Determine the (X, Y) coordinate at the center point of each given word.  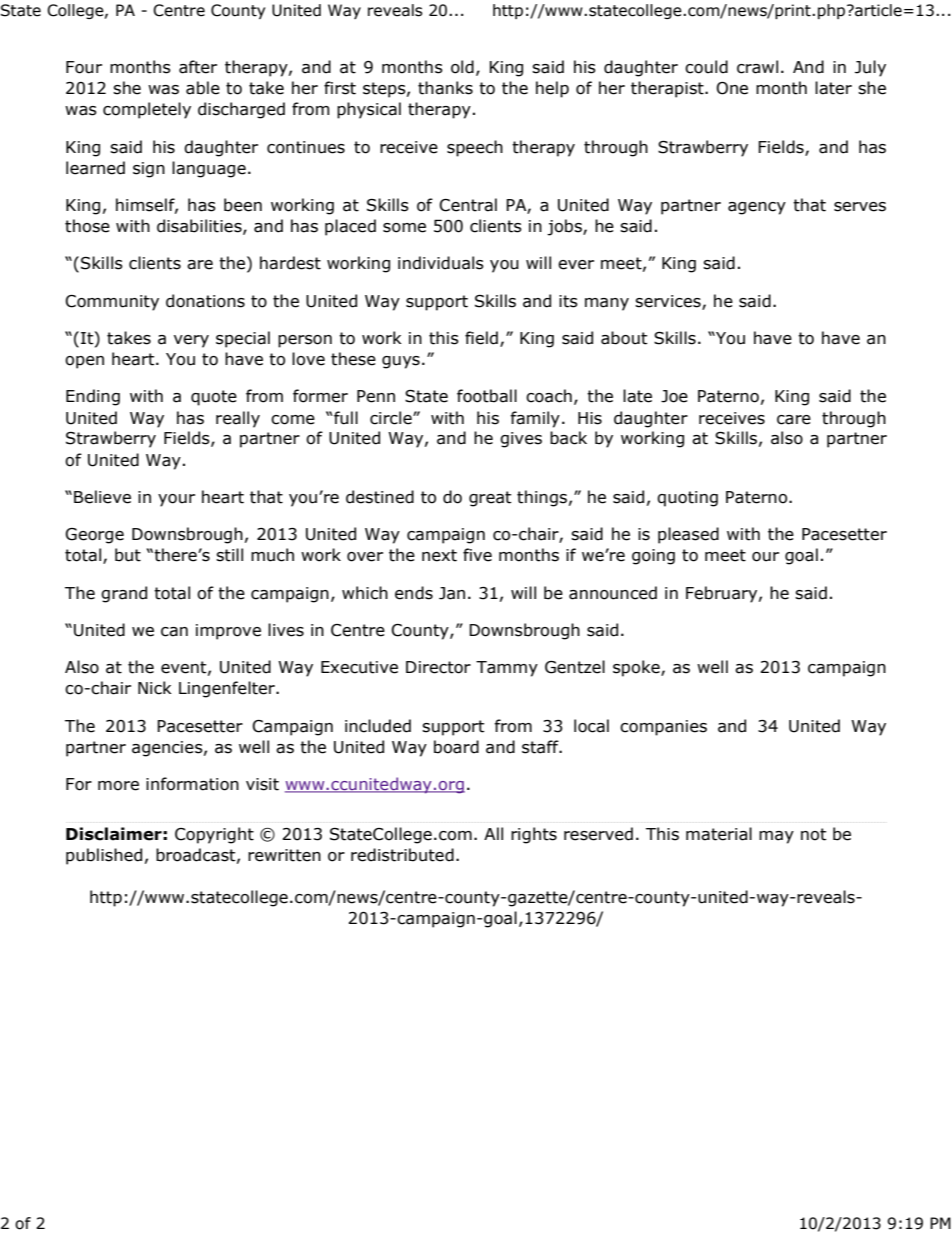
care (794, 420)
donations (205, 301)
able (203, 88)
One (732, 88)
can (174, 632)
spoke (637, 668)
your (176, 500)
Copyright (214, 835)
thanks (445, 88)
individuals (441, 263)
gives (521, 440)
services (669, 302)
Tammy (507, 669)
